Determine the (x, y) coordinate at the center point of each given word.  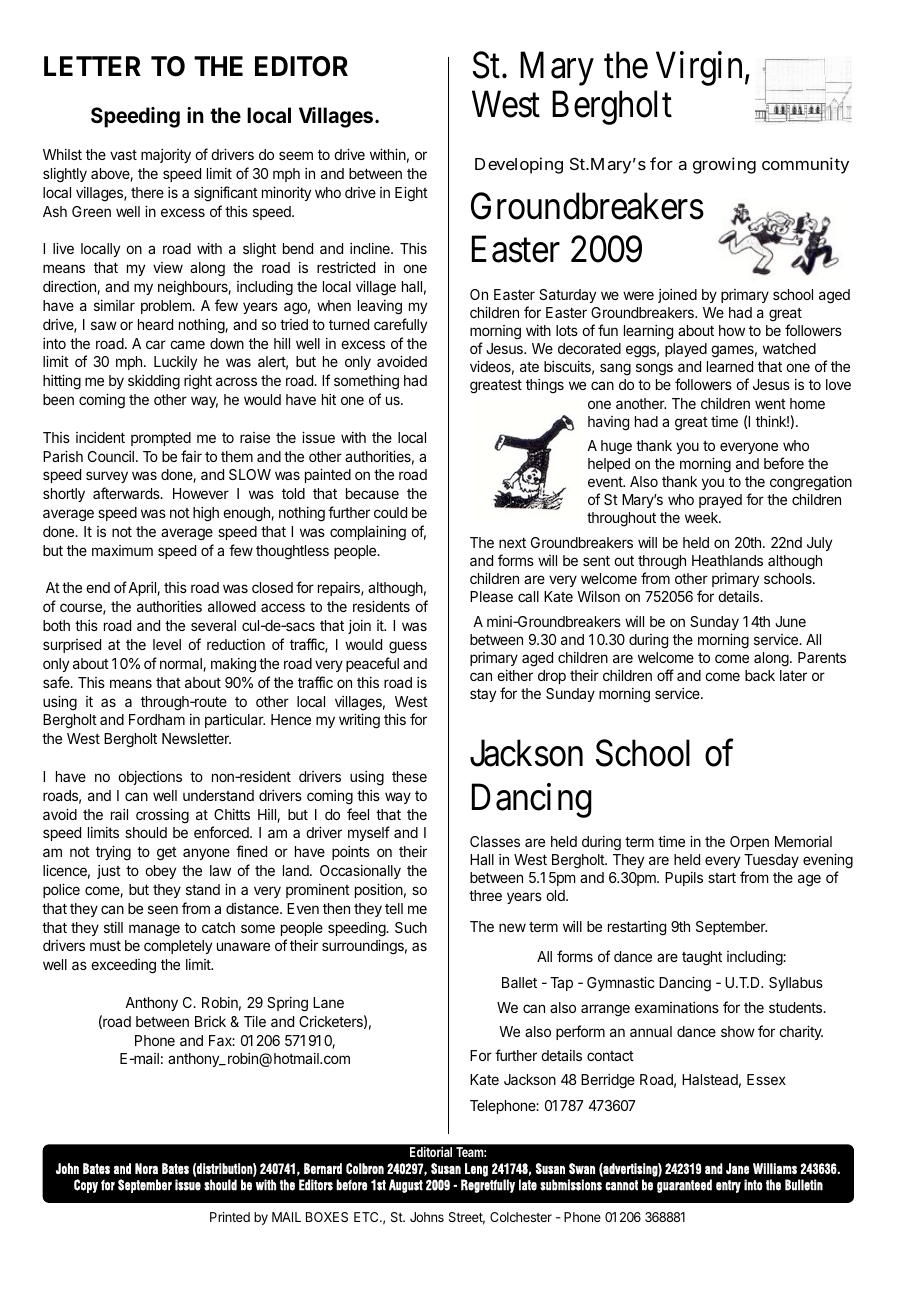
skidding (154, 382)
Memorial (803, 841)
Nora (146, 1168)
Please (491, 596)
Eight (411, 194)
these (409, 776)
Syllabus (796, 984)
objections (150, 778)
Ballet (519, 982)
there (147, 192)
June (790, 621)
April (142, 589)
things (545, 386)
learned (730, 366)
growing (724, 165)
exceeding (123, 966)
